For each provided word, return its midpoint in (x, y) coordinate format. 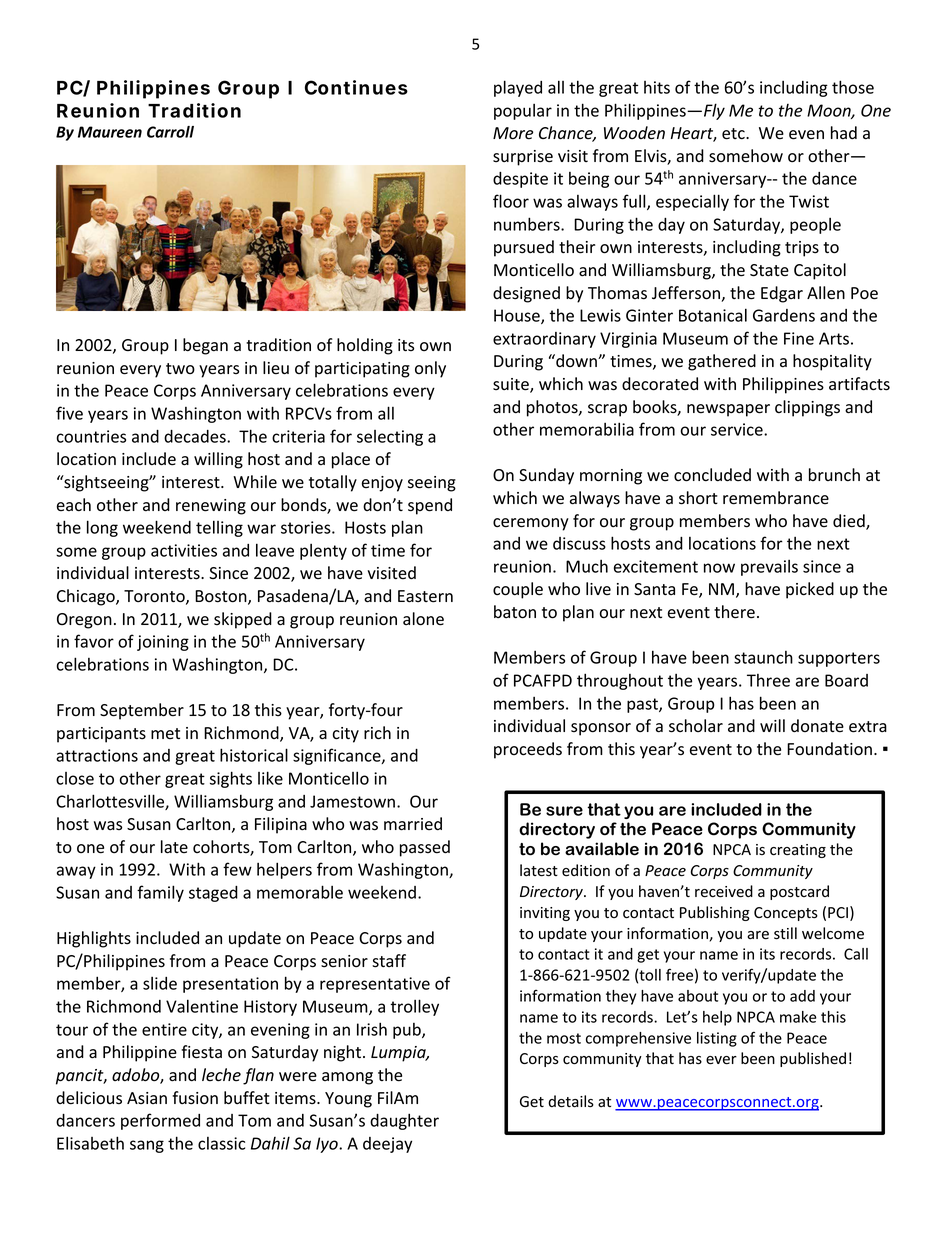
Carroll (170, 132)
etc (734, 134)
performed (160, 1121)
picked (810, 590)
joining (163, 643)
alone (423, 619)
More (513, 133)
